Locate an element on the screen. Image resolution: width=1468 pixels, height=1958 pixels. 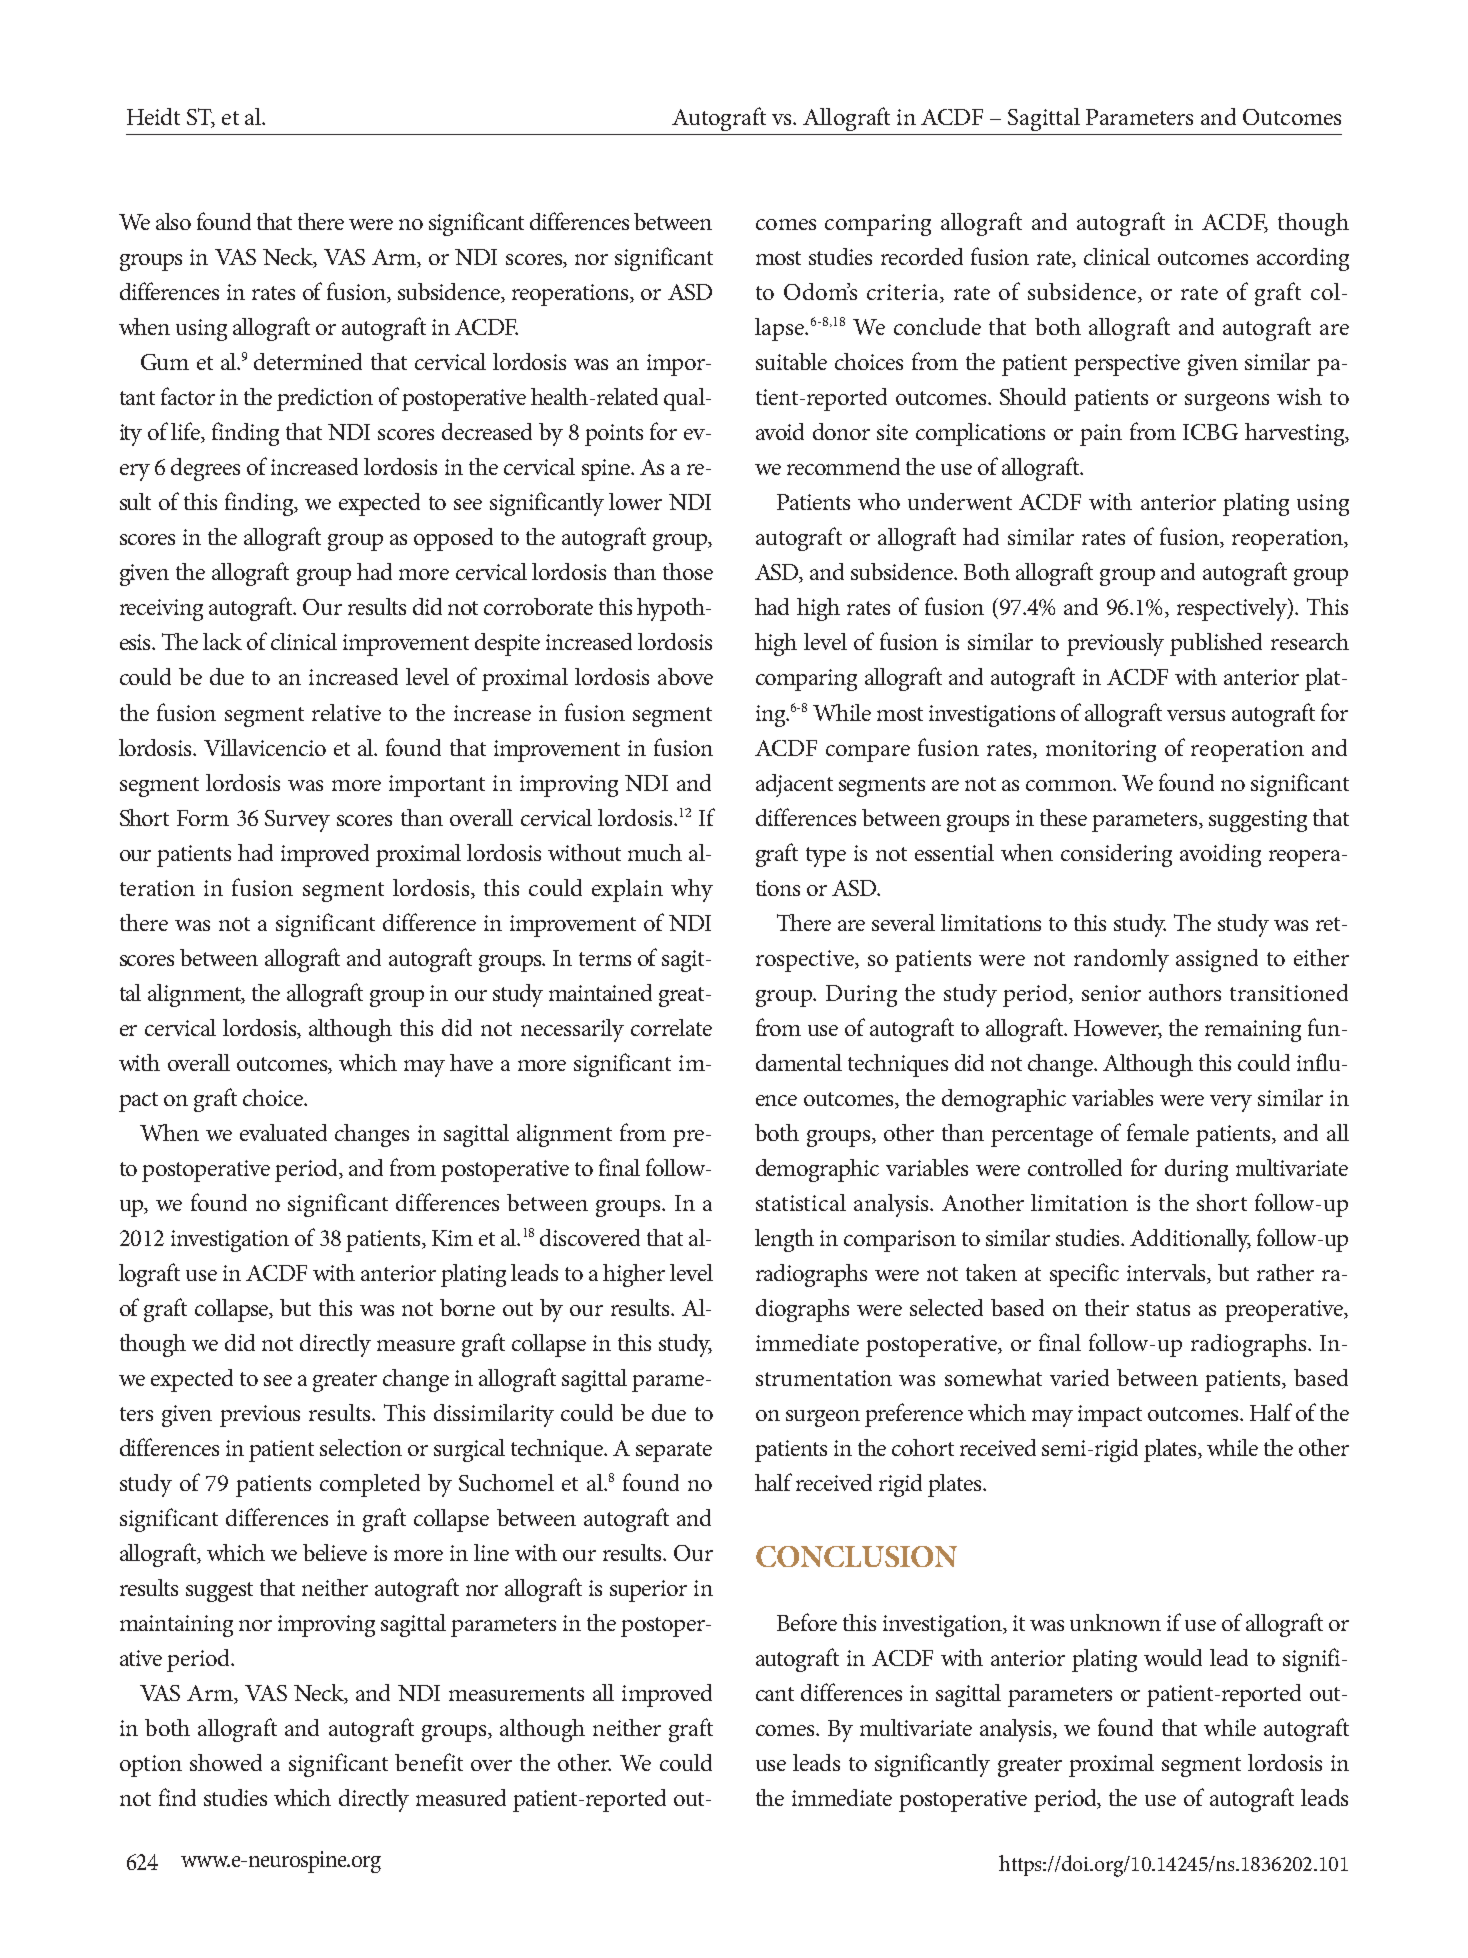
evaluated is located at coordinates (283, 1132).
